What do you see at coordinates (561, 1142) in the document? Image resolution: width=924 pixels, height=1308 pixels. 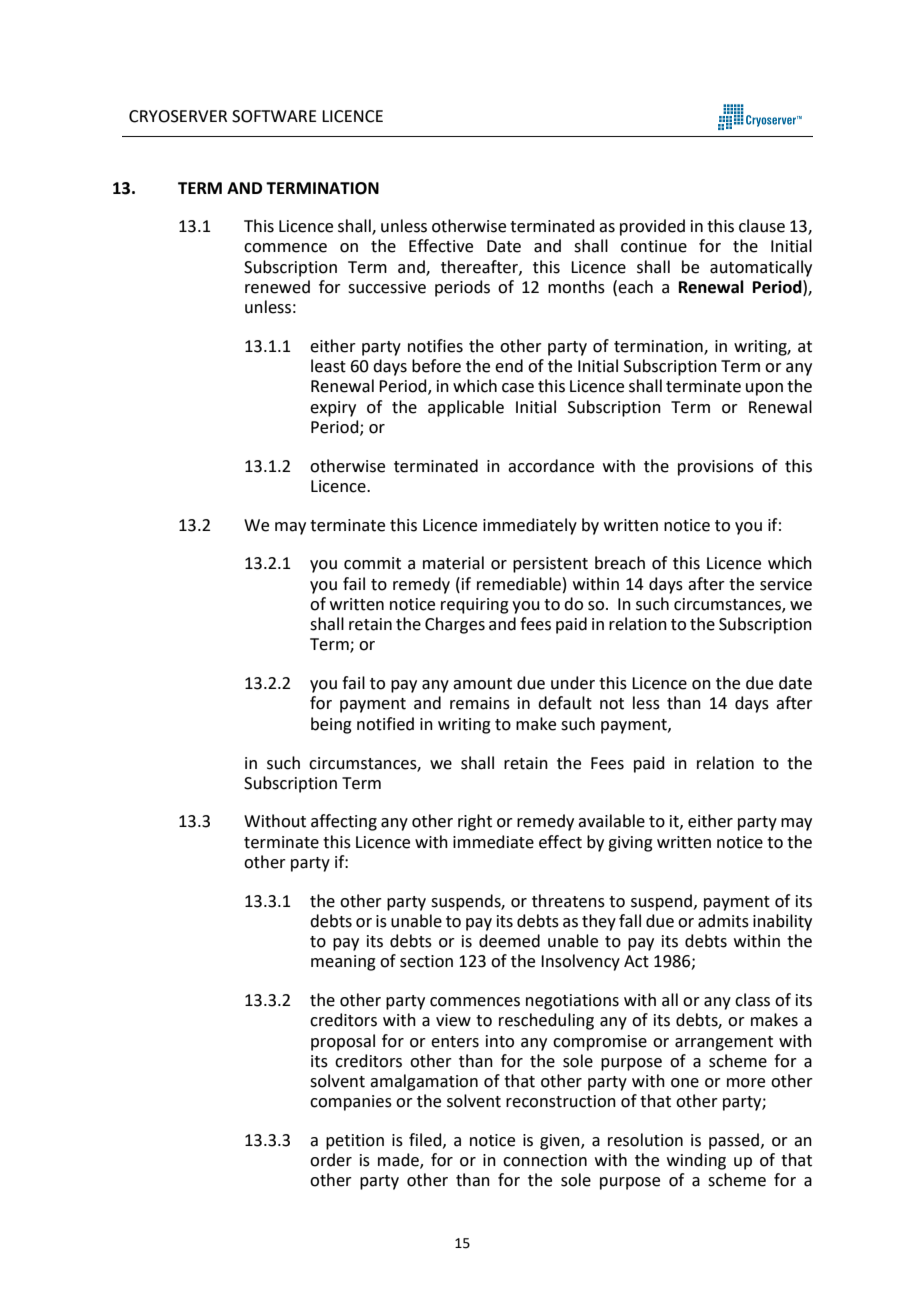 I see `given` at bounding box center [561, 1142].
